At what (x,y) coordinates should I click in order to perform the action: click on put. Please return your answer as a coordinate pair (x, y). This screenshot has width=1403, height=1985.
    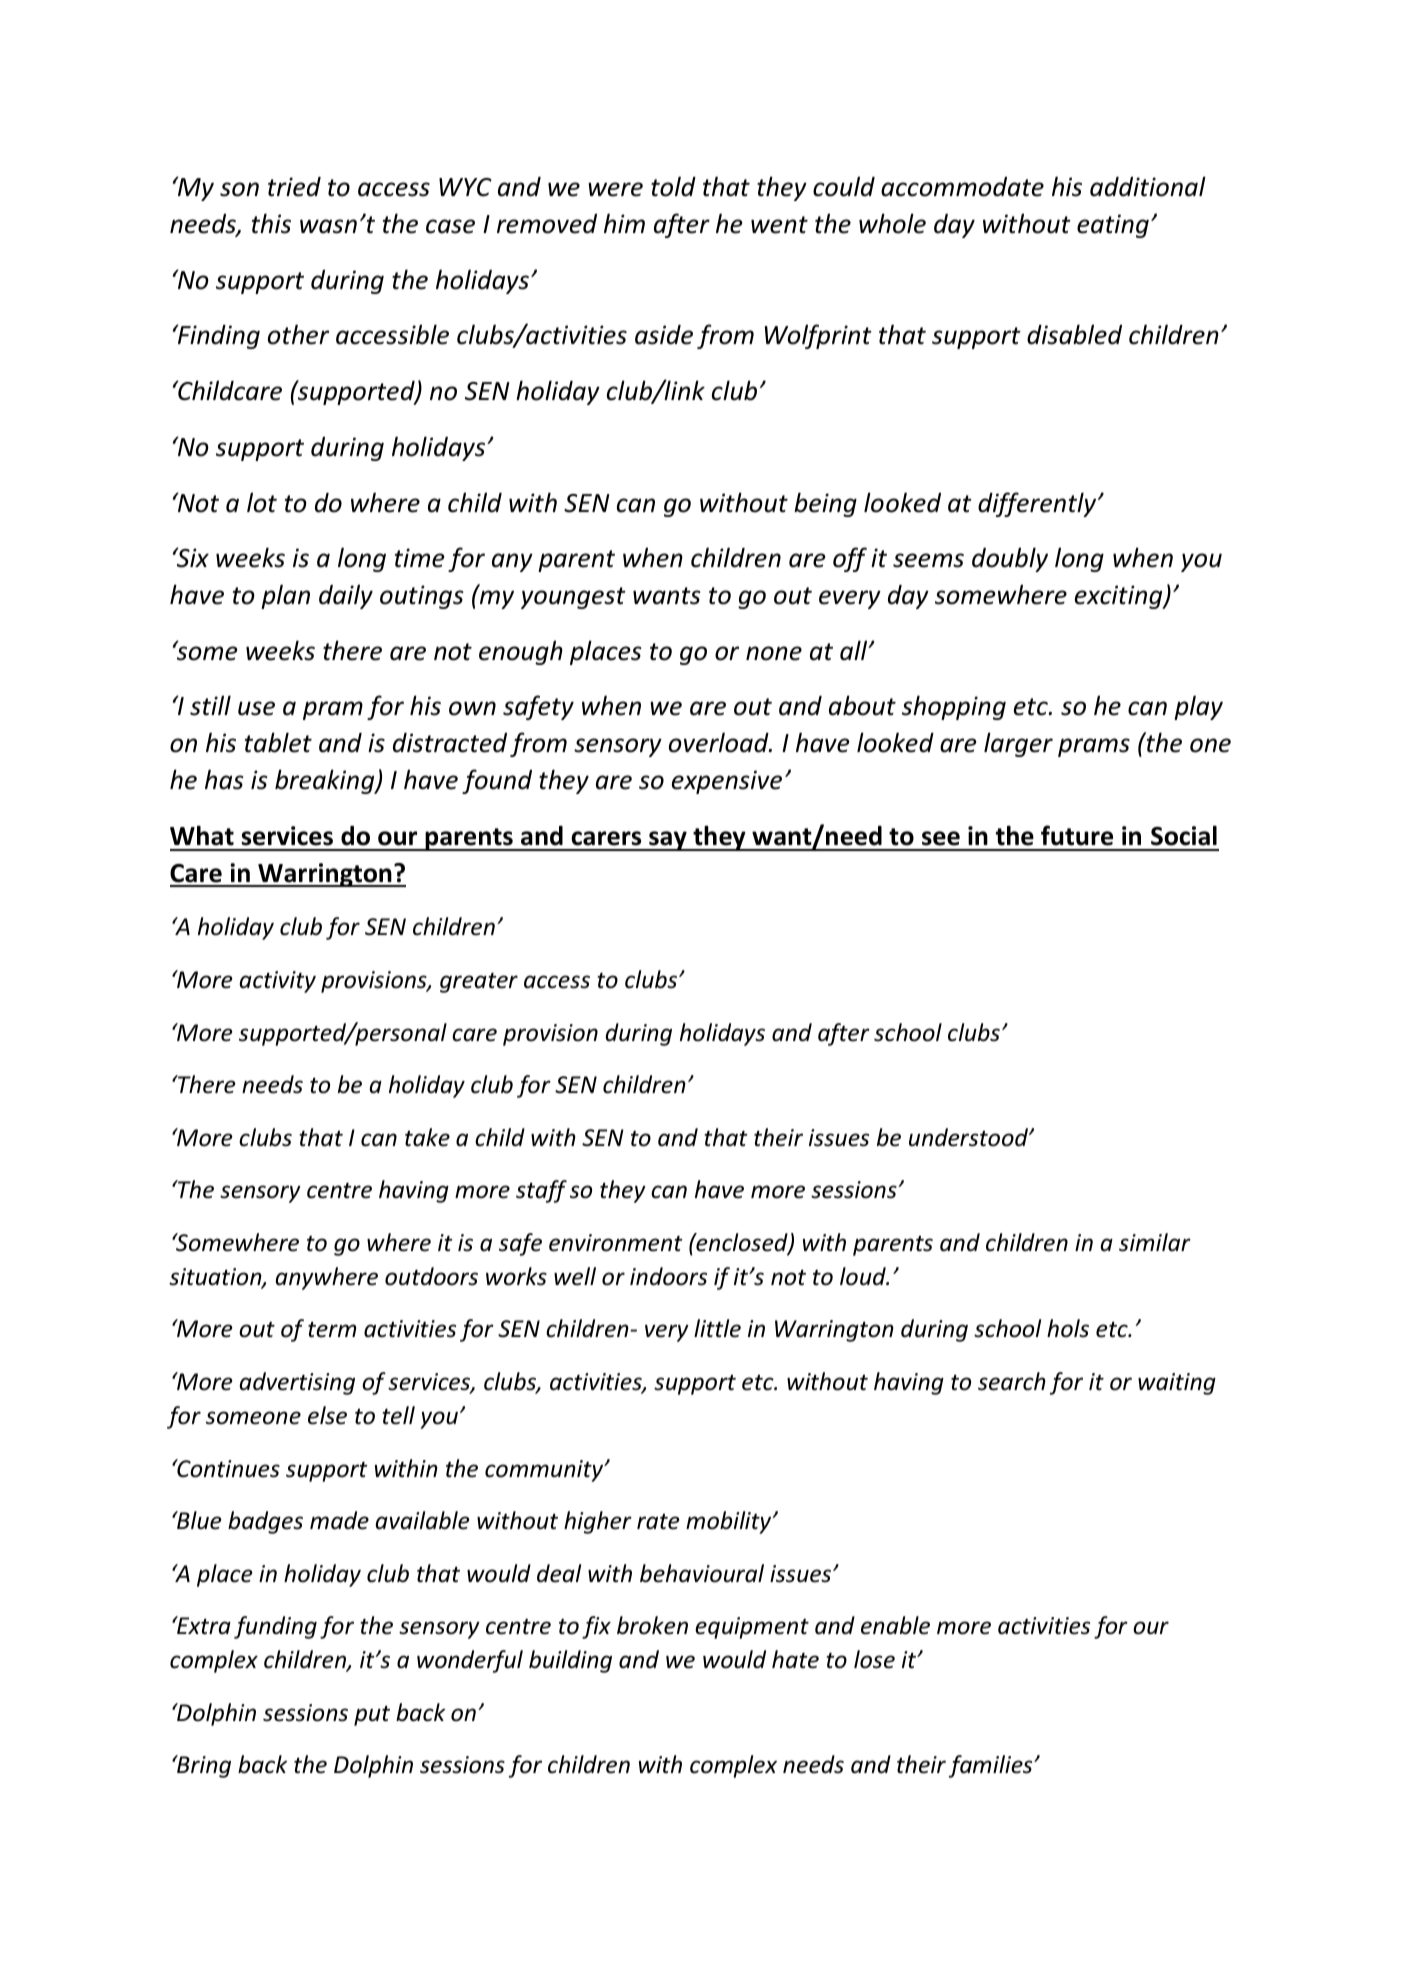
    Looking at the image, I should click on (372, 1715).
